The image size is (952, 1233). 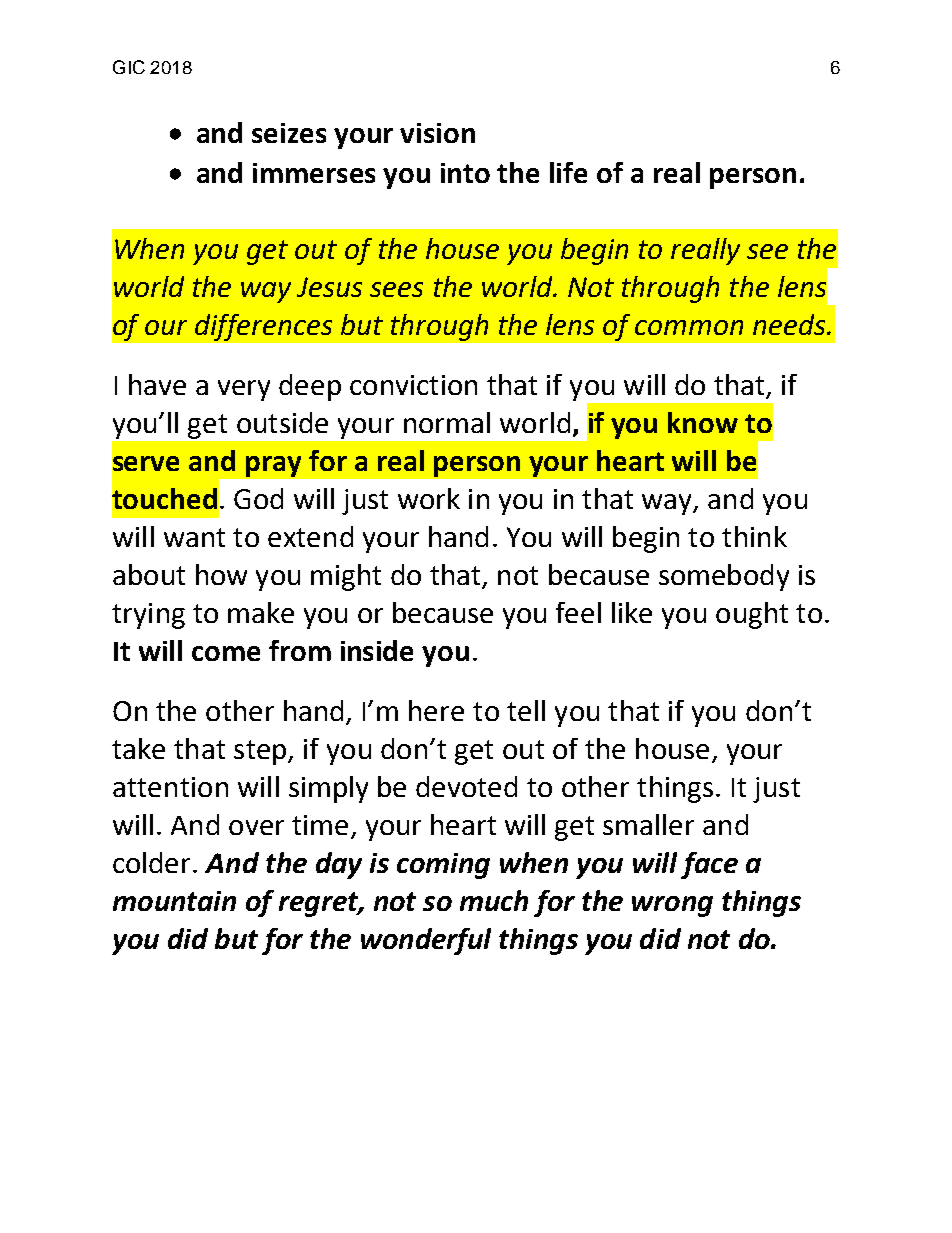 What do you see at coordinates (244, 390) in the page?
I see `very` at bounding box center [244, 390].
